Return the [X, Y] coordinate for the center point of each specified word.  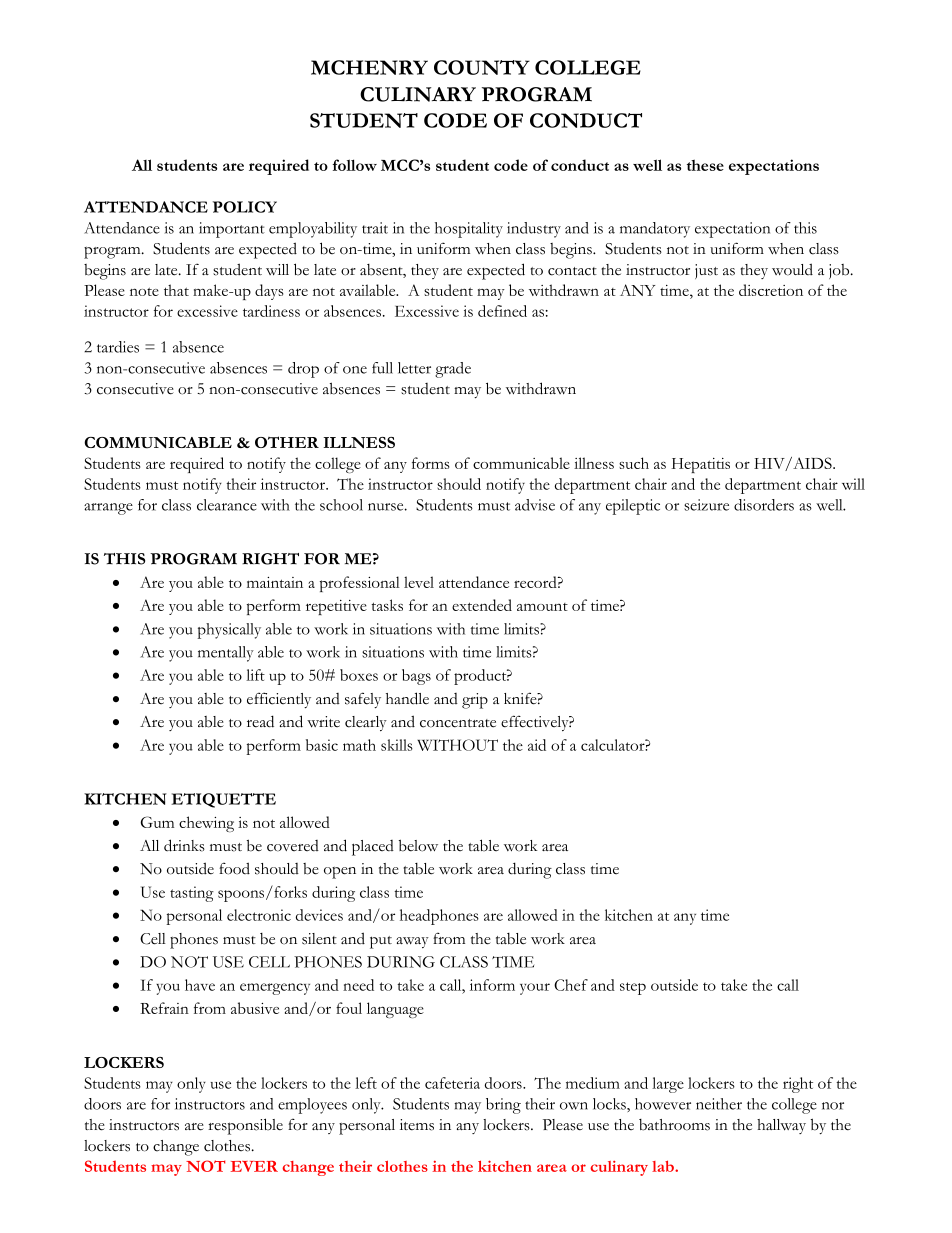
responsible [245, 1126]
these [705, 165]
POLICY [245, 207]
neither [719, 1104]
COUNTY [482, 67]
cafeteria [452, 1083]
